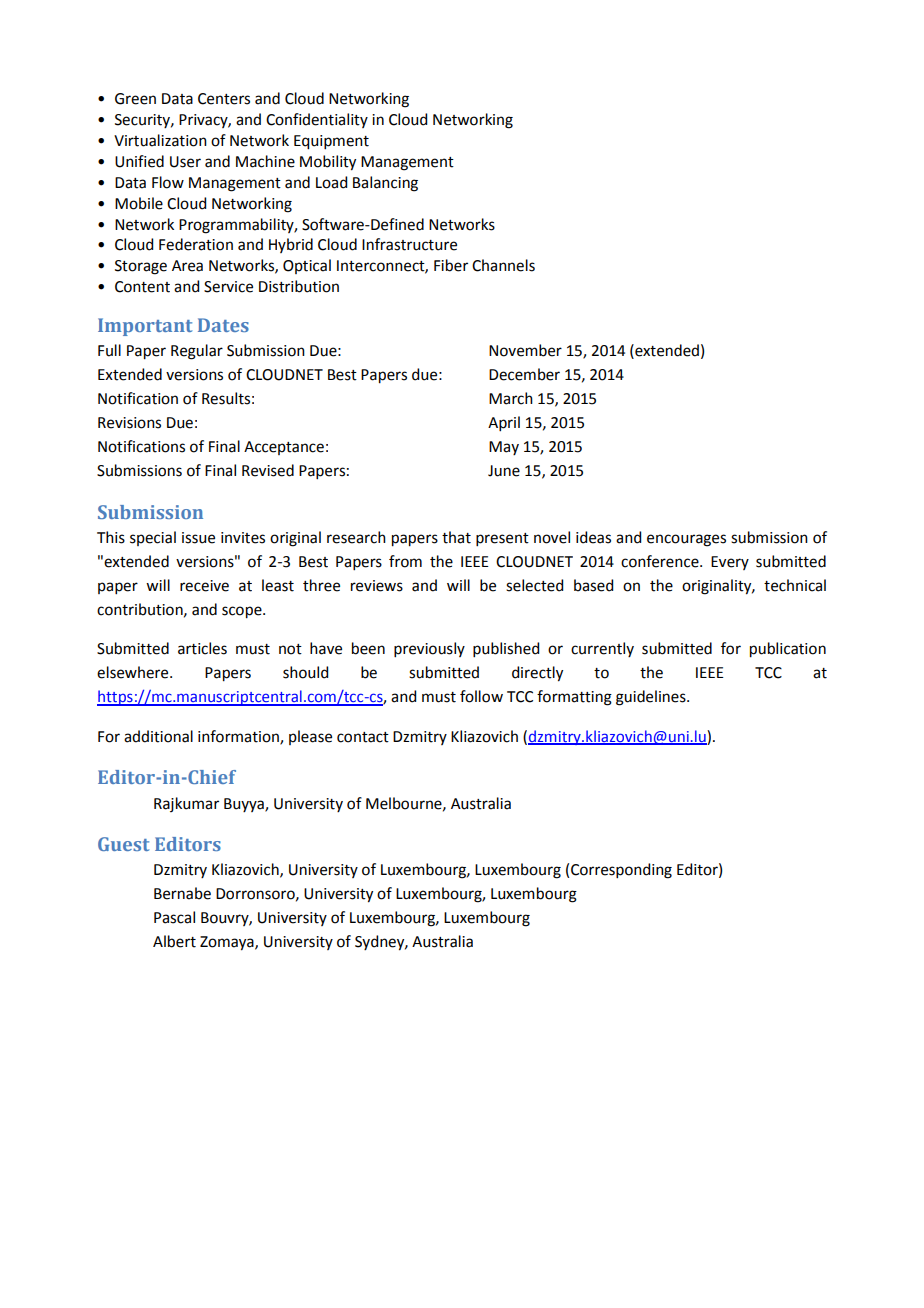  I want to click on Virtualization, so click(160, 140).
